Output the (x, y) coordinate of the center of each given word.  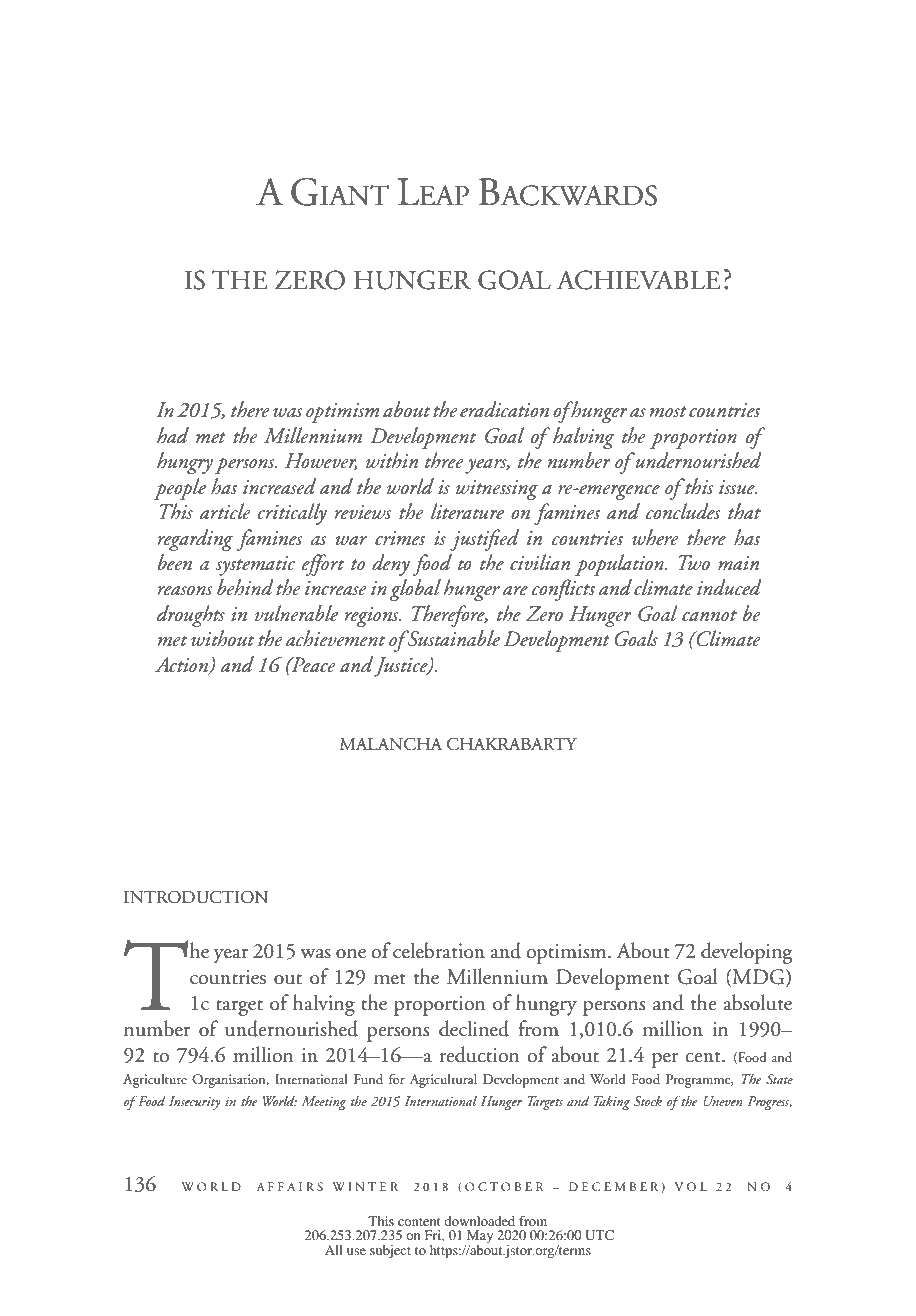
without (222, 638)
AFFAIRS (289, 1186)
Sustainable (453, 638)
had (173, 435)
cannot (709, 616)
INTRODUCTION (196, 897)
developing (746, 953)
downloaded (479, 1221)
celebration (439, 950)
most (668, 412)
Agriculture (155, 1081)
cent (704, 1057)
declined (474, 1028)
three (444, 460)
